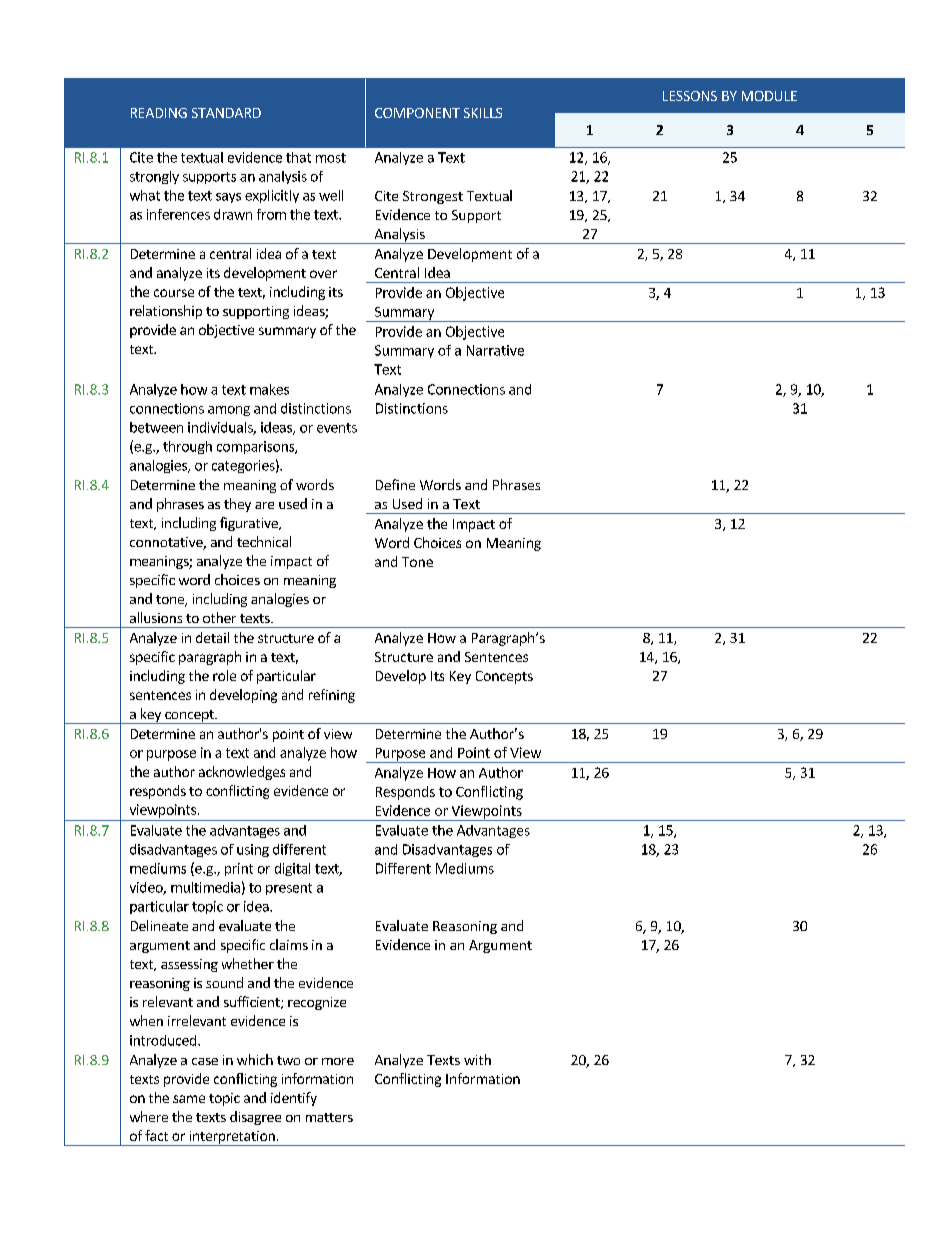 The height and width of the image is (1233, 952). What do you see at coordinates (239, 869) in the image?
I see `print` at bounding box center [239, 869].
